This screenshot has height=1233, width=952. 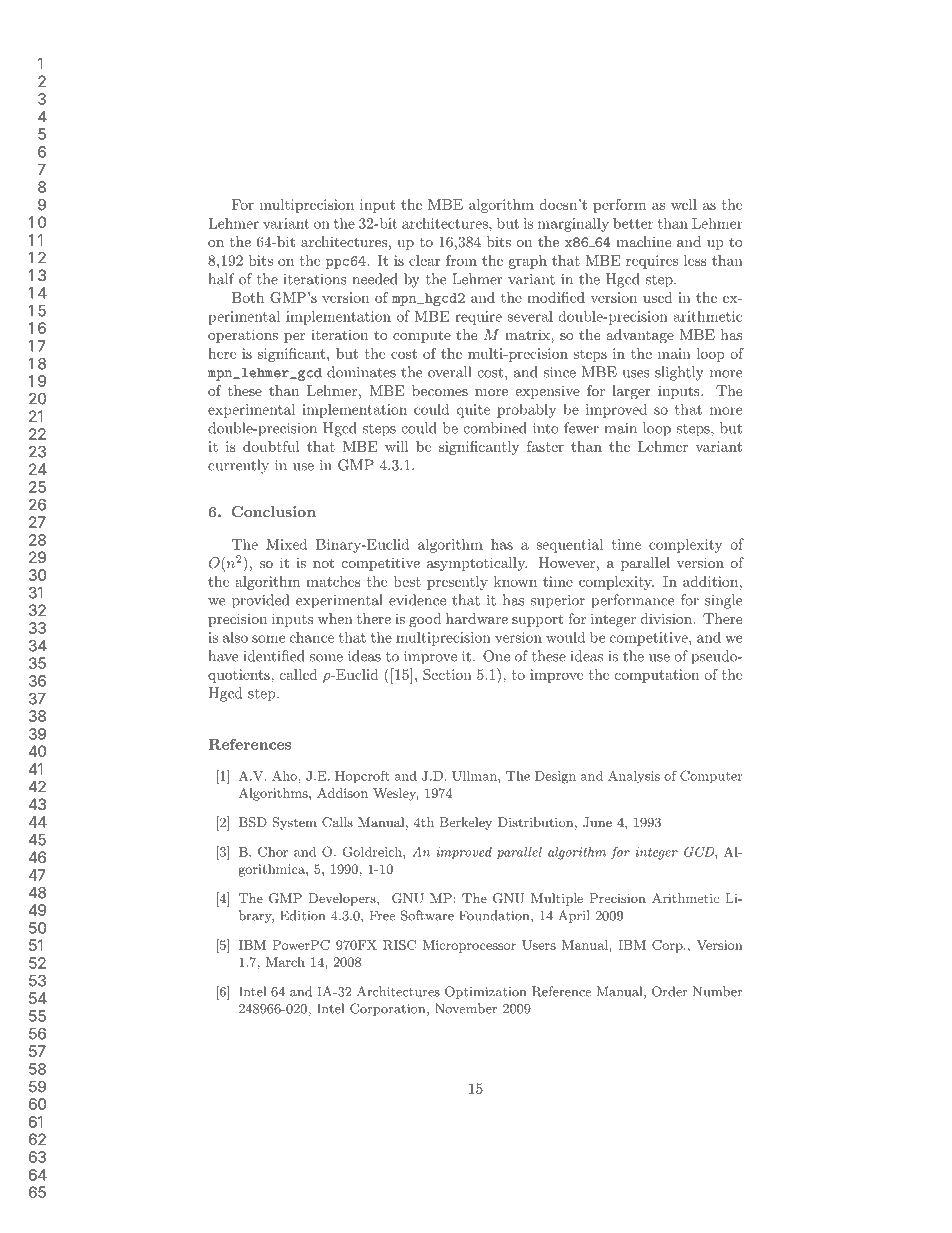 I want to click on identified, so click(x=274, y=656).
